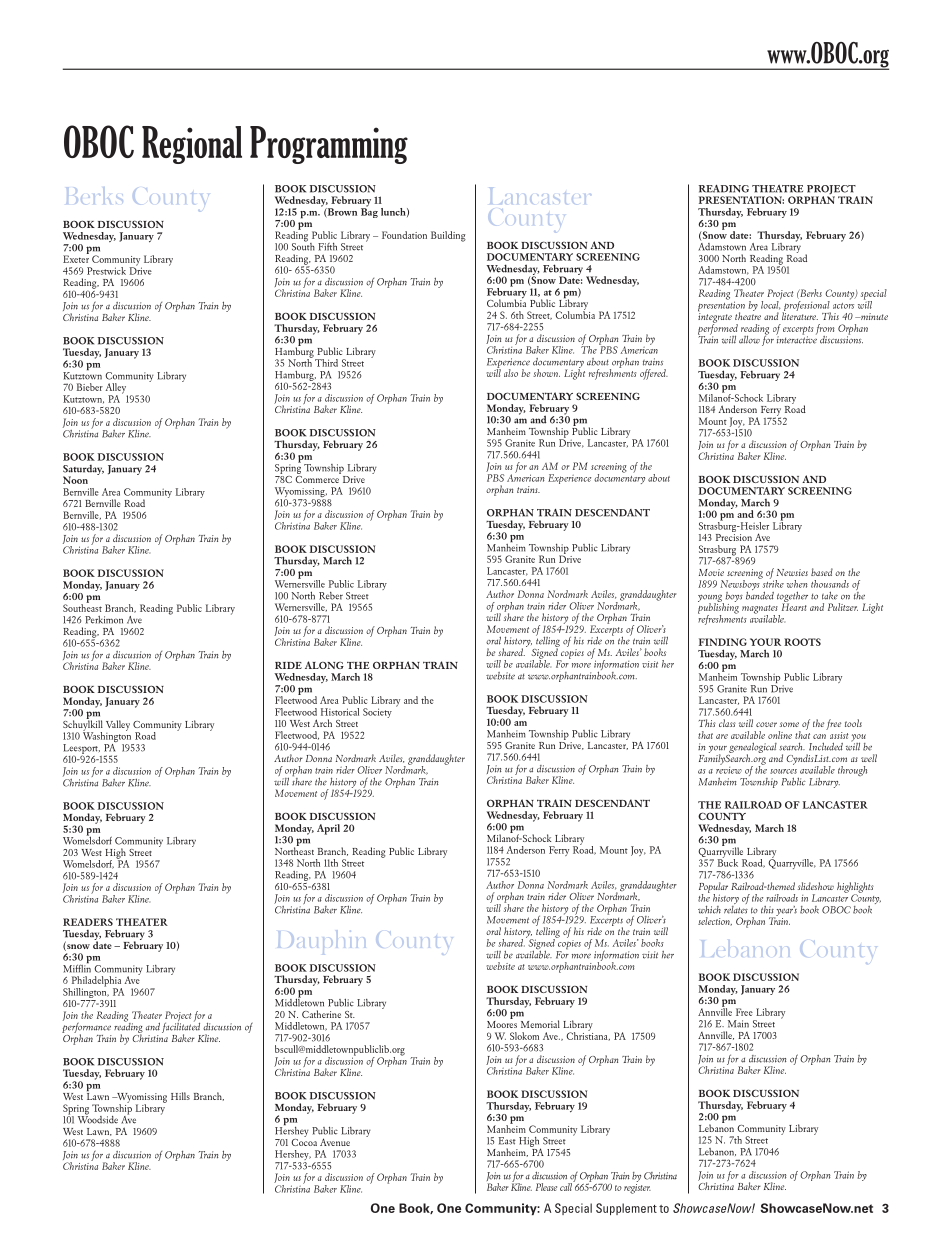 This page has width=952, height=1256. What do you see at coordinates (98, 1118) in the page?
I see `Woodside` at bounding box center [98, 1118].
